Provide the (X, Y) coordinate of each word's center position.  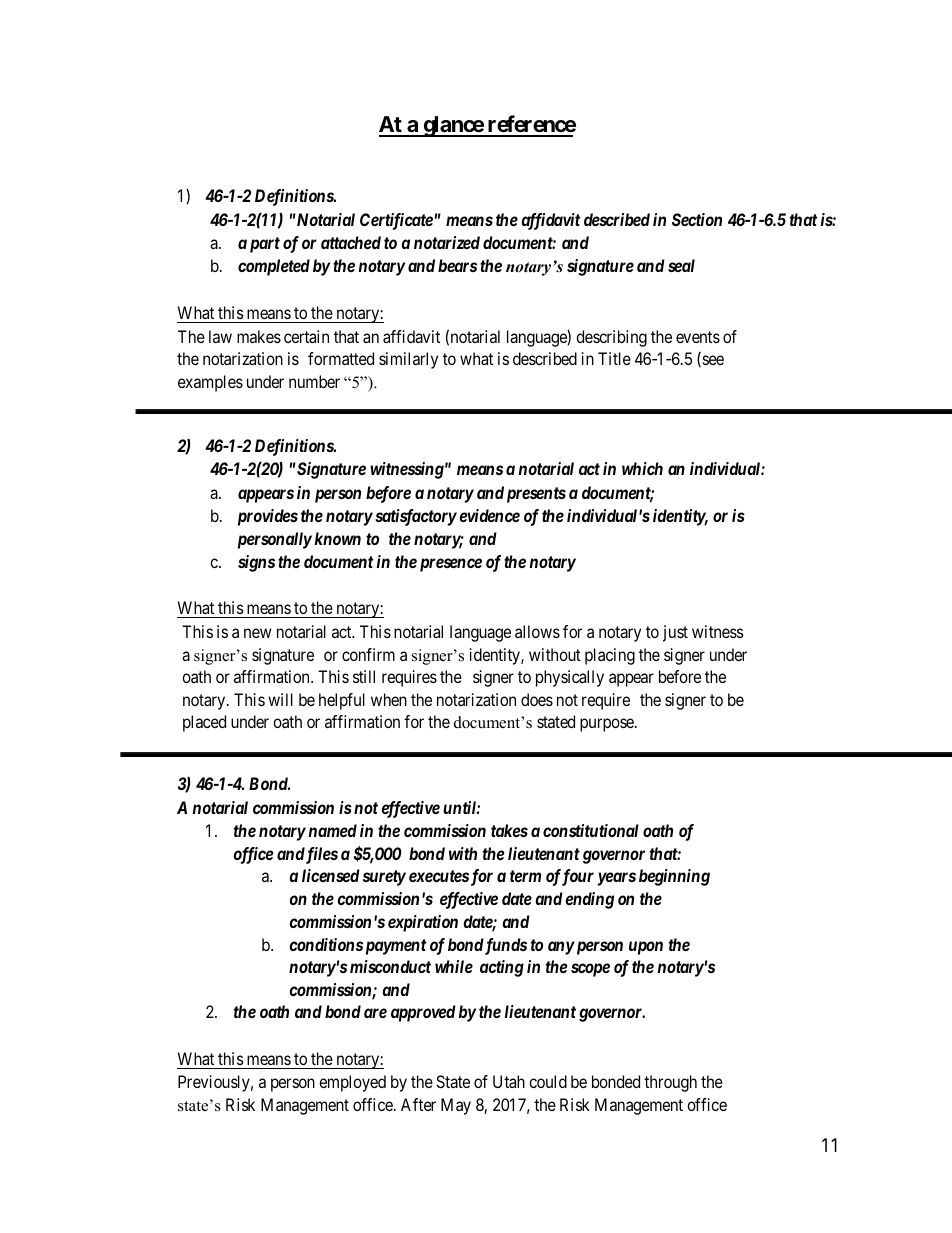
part (265, 245)
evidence (489, 515)
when (389, 699)
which (642, 468)
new (258, 633)
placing (610, 656)
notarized (447, 242)
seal (681, 265)
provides (268, 517)
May (456, 1106)
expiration (423, 923)
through (670, 1083)
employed (352, 1083)
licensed (331, 875)
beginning (674, 877)
